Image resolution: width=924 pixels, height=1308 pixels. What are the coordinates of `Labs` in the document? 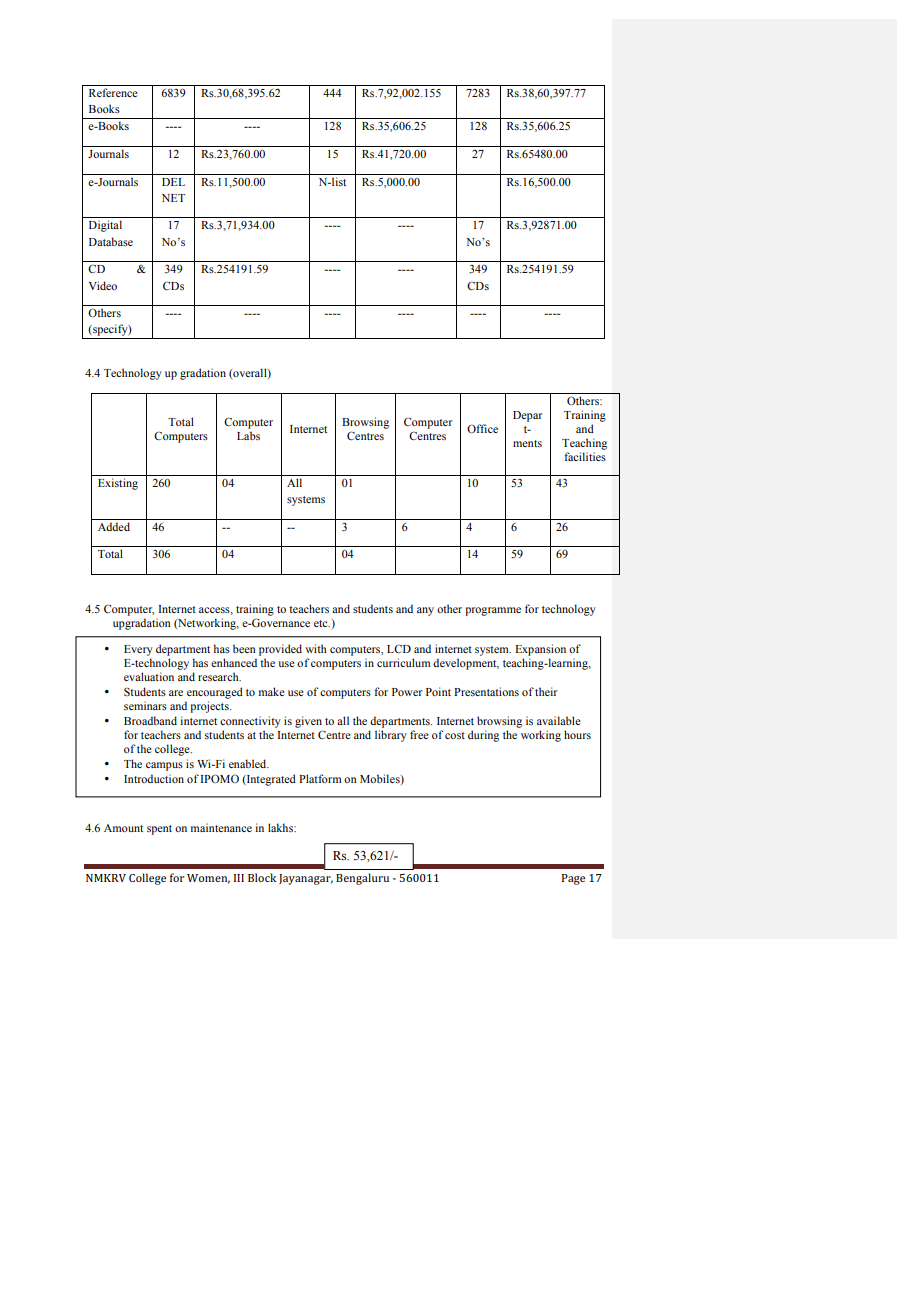 It's located at (248, 435).
